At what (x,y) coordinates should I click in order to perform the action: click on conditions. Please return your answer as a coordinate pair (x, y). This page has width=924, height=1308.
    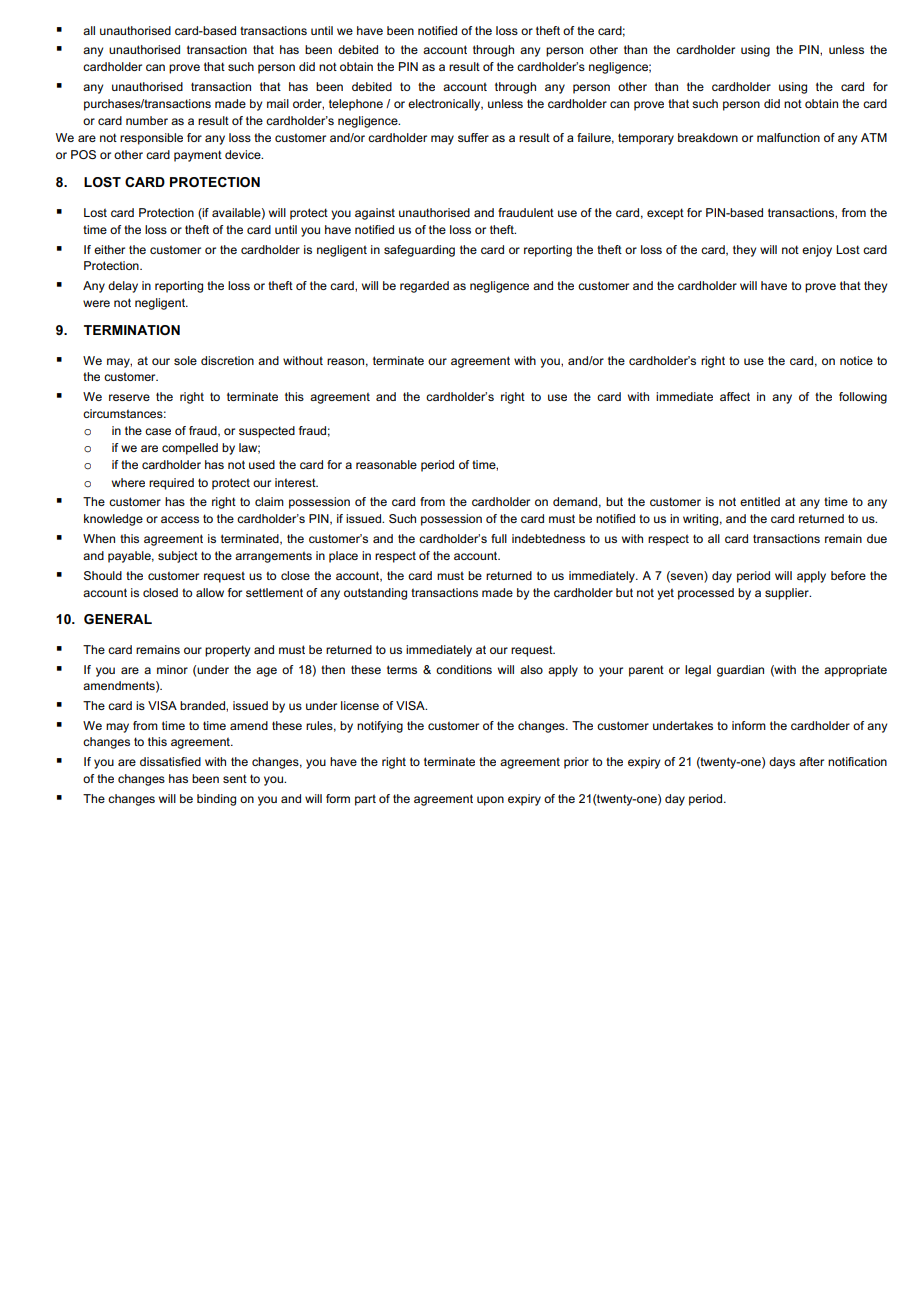
    Looking at the image, I should click on (464, 669).
